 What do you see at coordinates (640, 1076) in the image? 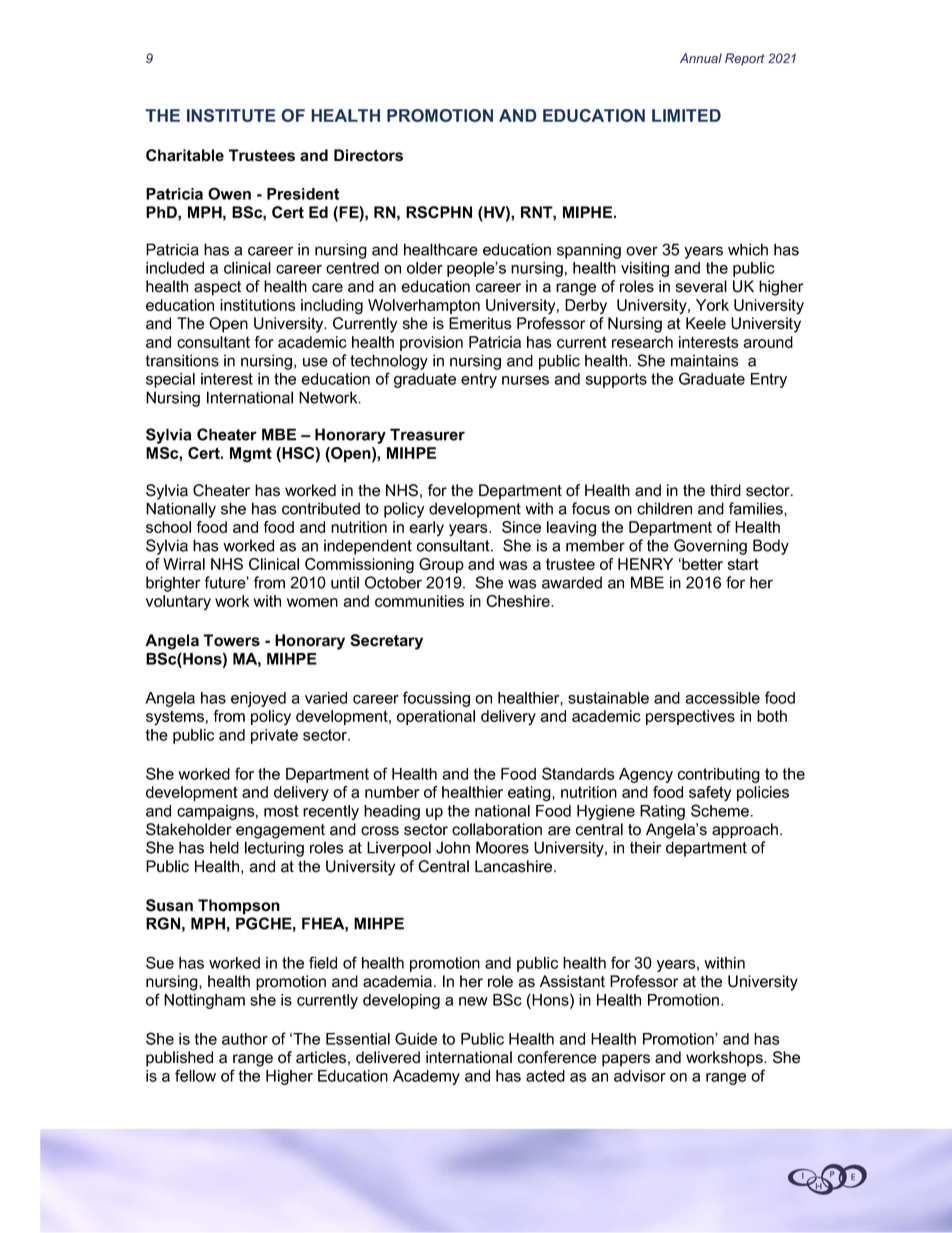
I see `advisor` at bounding box center [640, 1076].
